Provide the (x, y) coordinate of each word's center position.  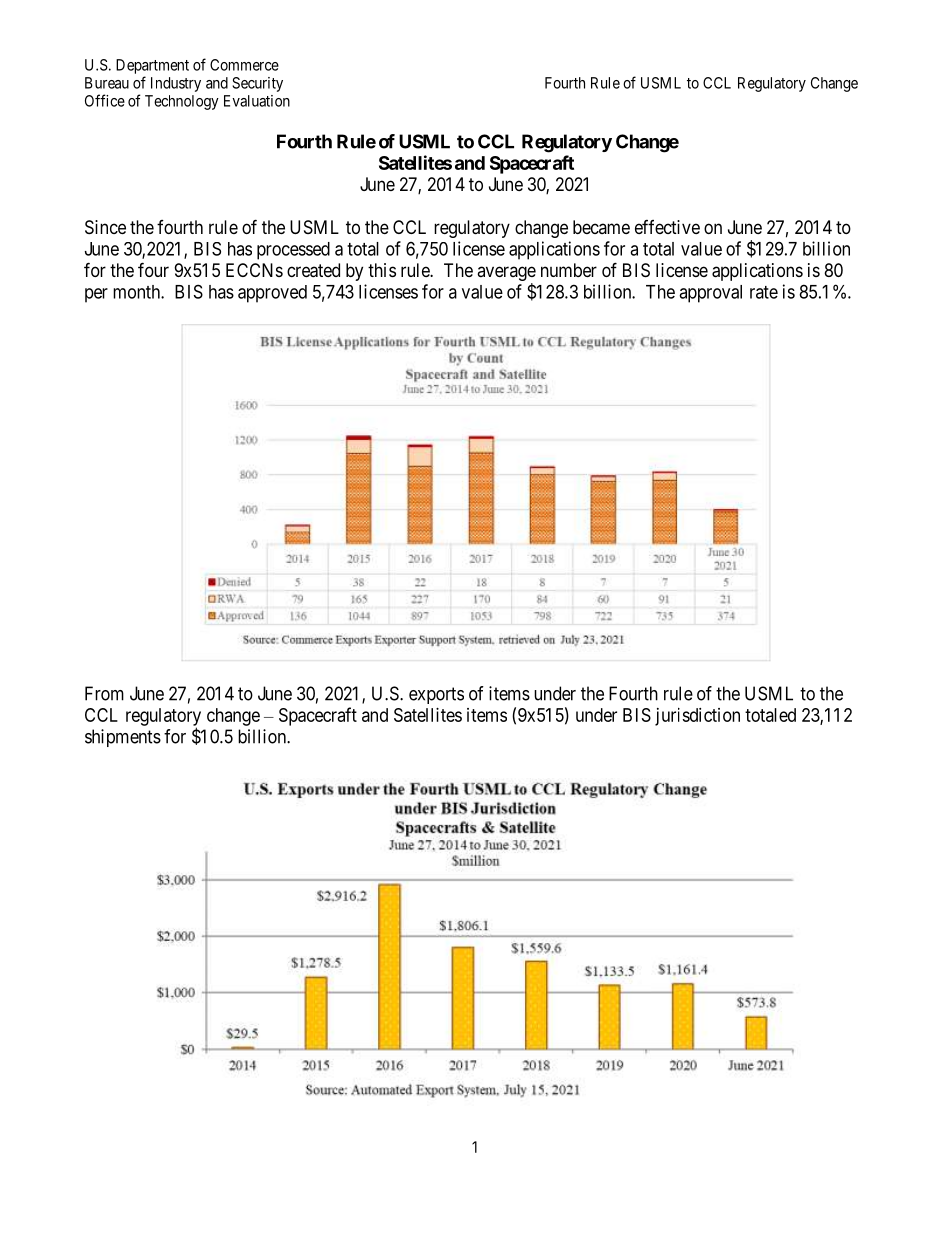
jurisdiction (697, 717)
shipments (123, 738)
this (382, 270)
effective (667, 227)
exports (436, 695)
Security (257, 84)
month (137, 292)
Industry (176, 84)
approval (710, 294)
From (104, 693)
